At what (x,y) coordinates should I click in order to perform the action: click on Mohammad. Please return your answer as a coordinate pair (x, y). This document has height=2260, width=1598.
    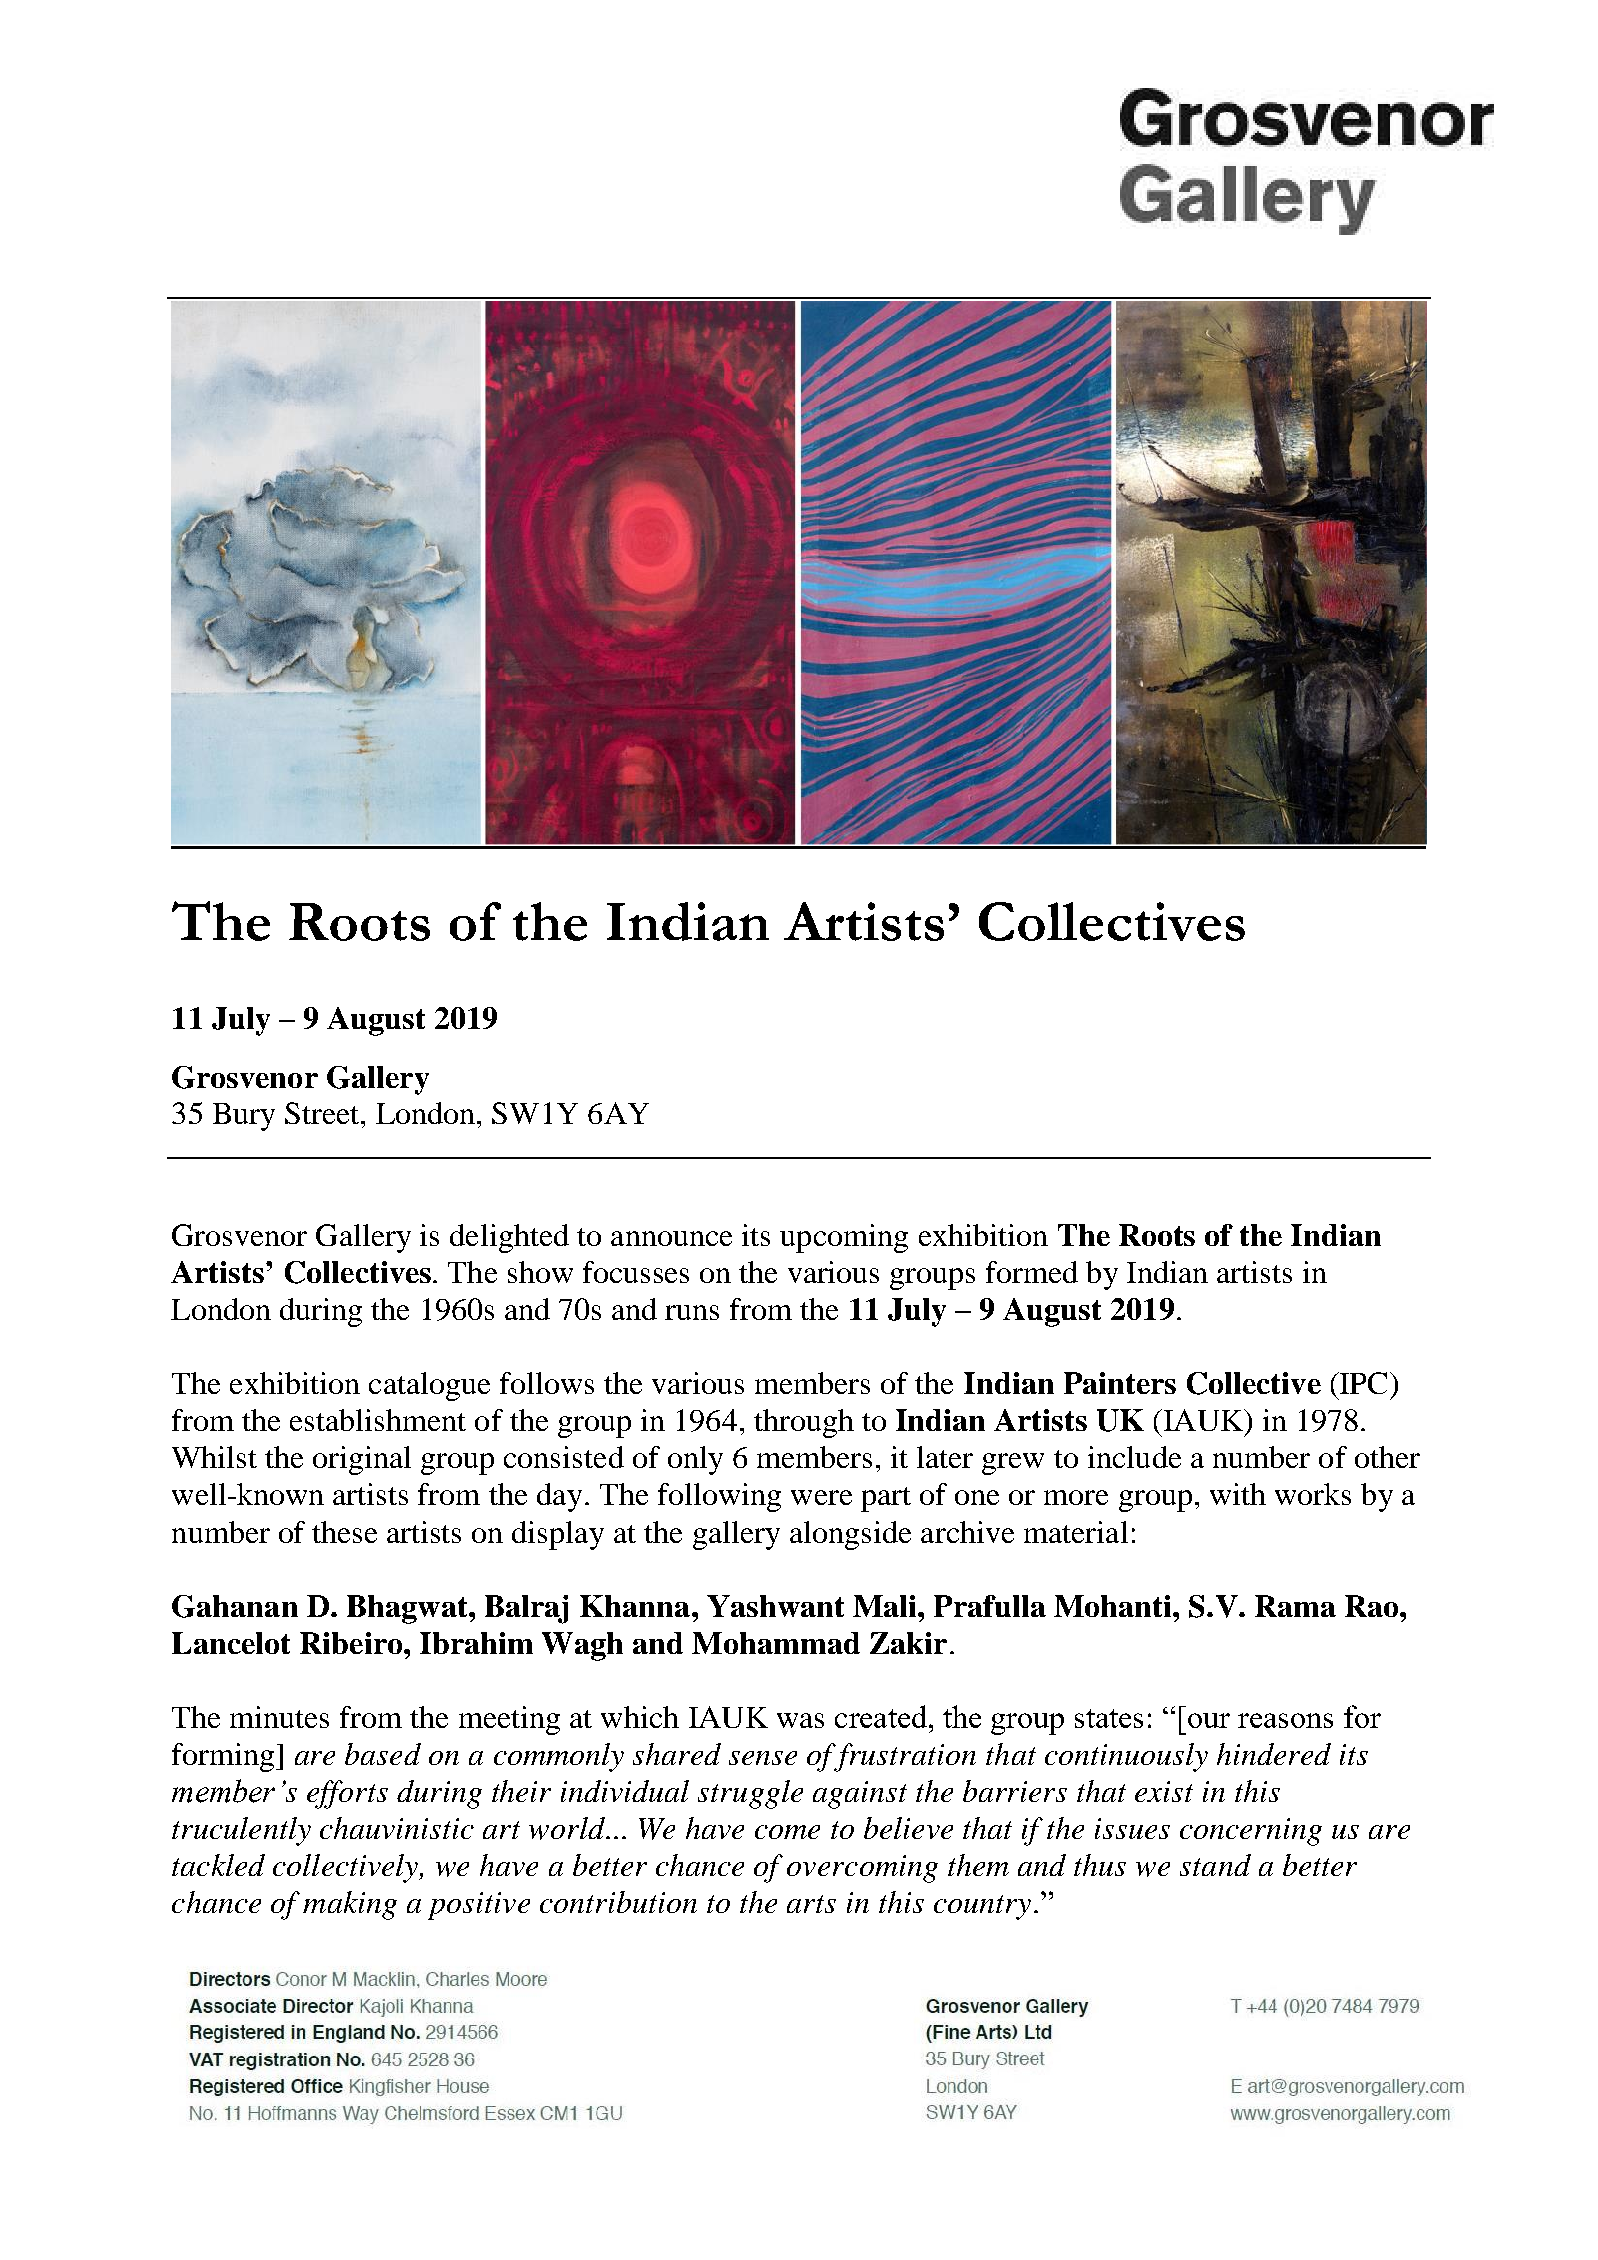
    Looking at the image, I should click on (776, 1643).
